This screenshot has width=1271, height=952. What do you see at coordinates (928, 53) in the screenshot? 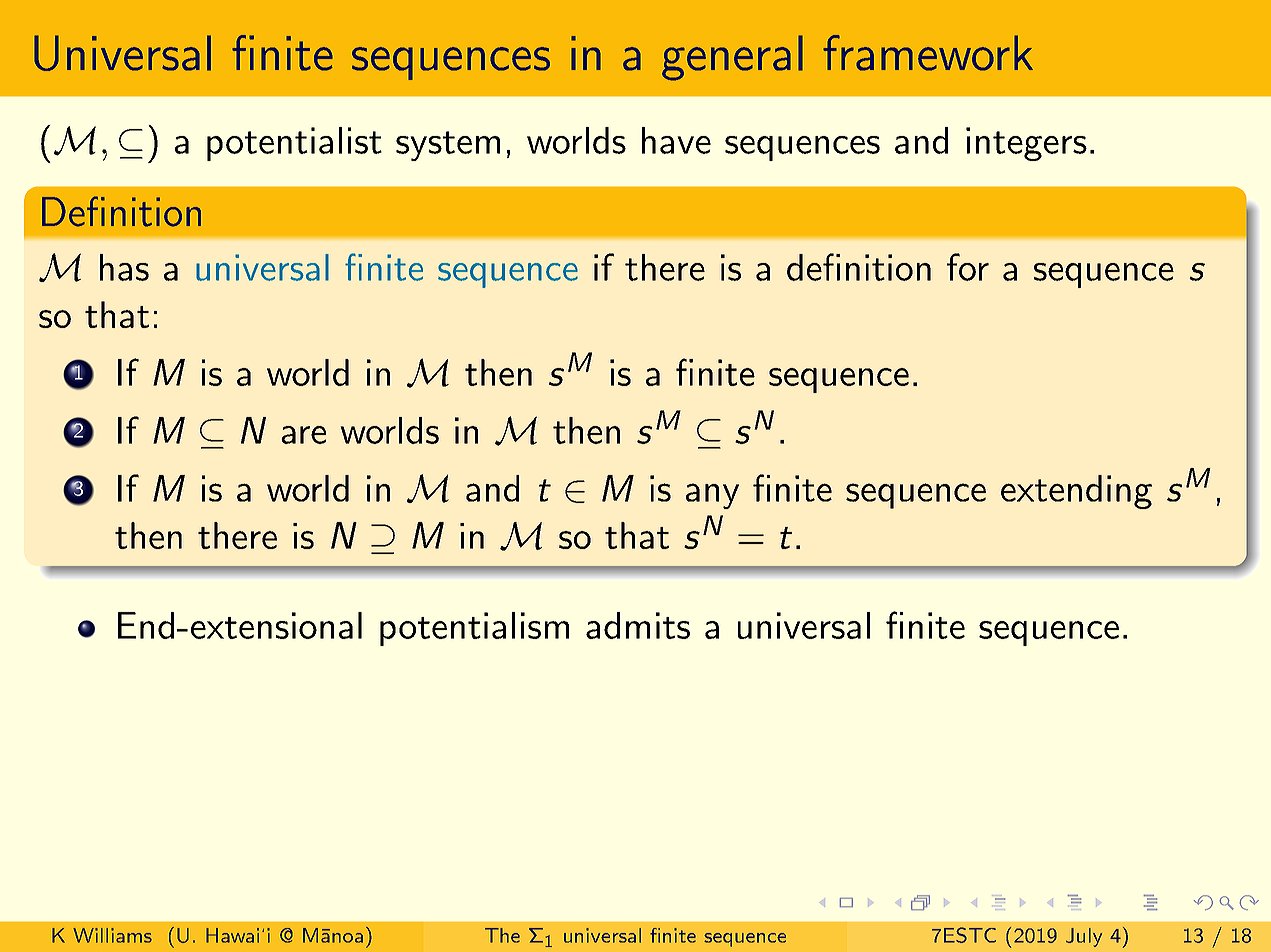
I see `framework` at bounding box center [928, 53].
